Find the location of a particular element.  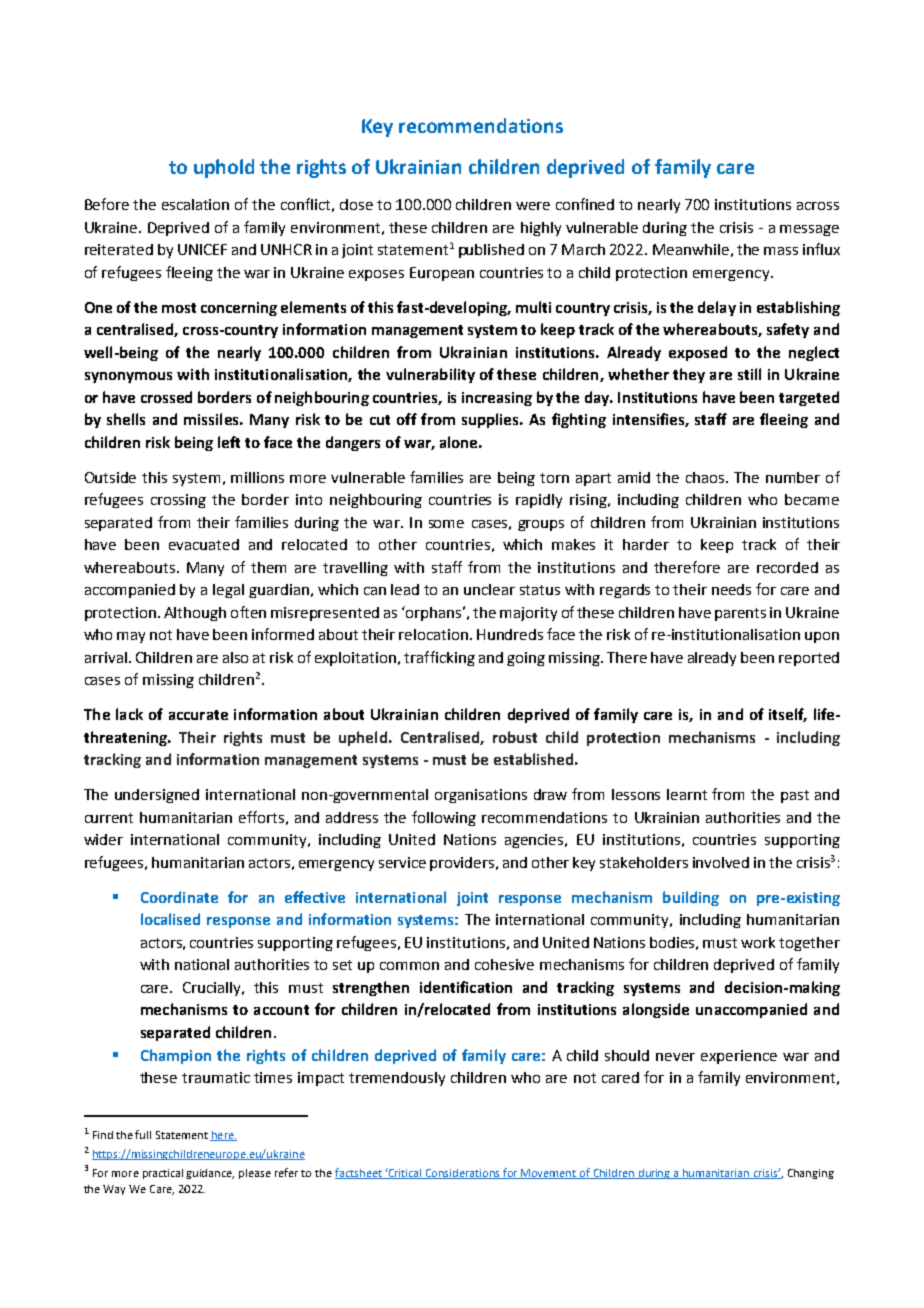

chaos is located at coordinates (706, 477).
